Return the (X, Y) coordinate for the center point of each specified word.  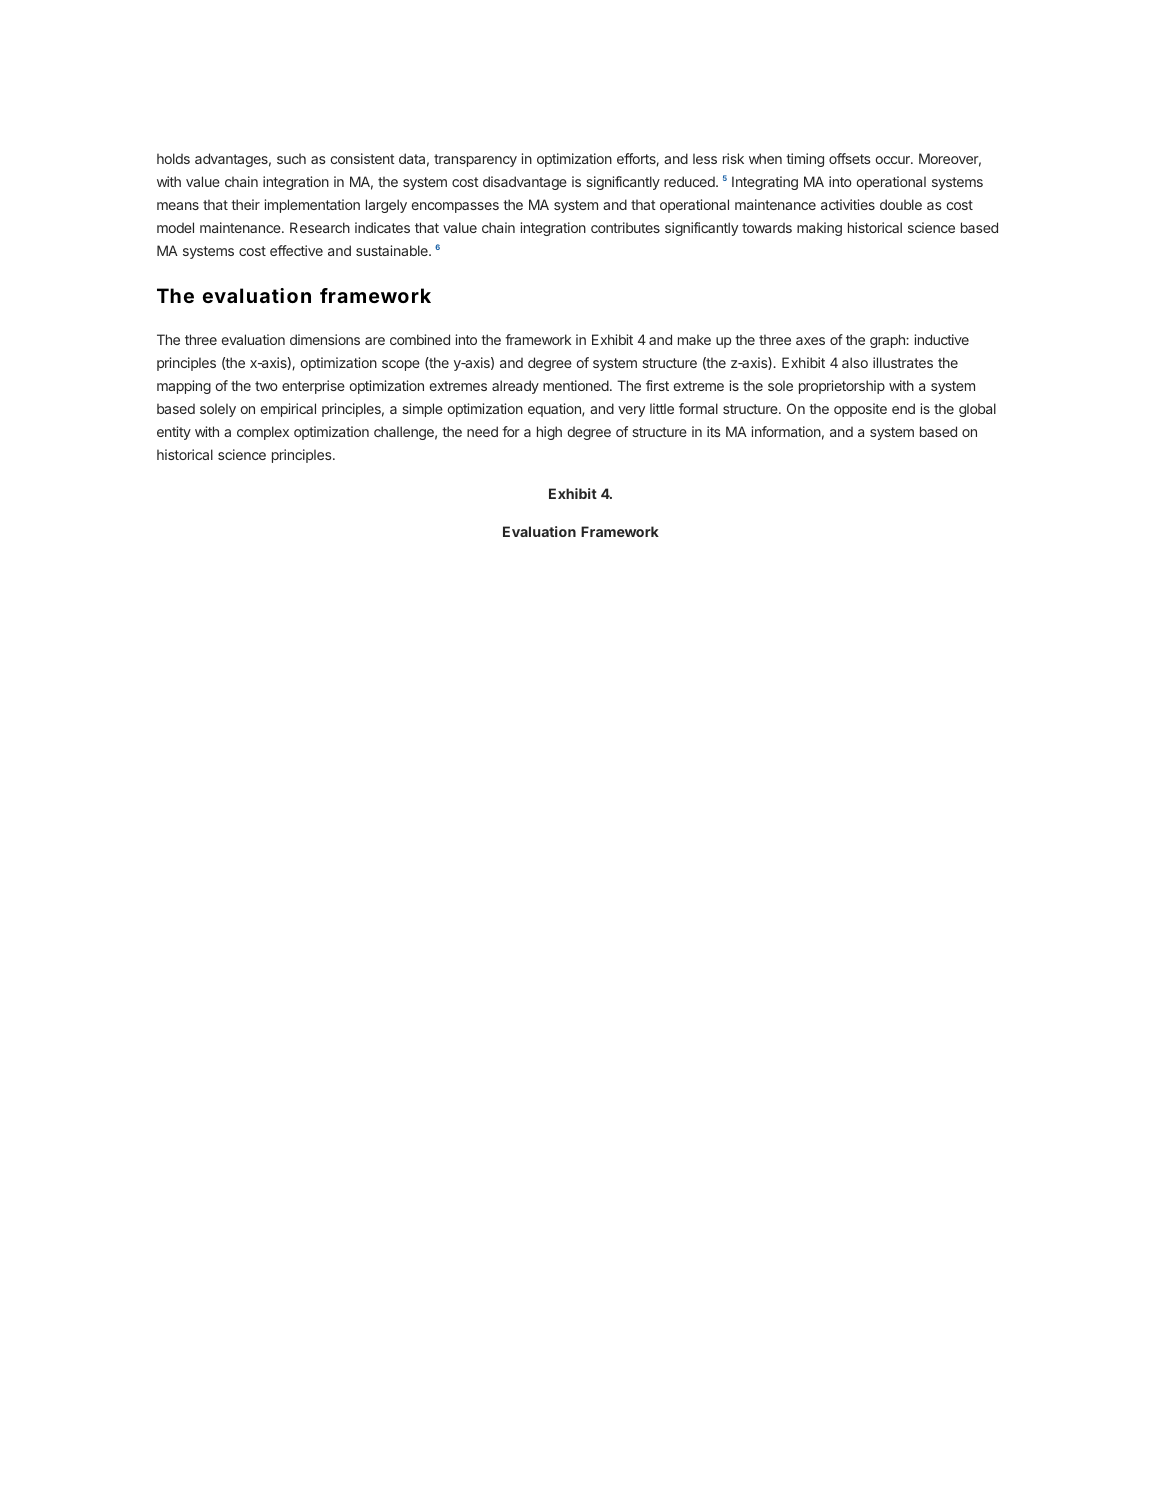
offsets (850, 158)
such (291, 158)
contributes (625, 227)
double (901, 204)
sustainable (393, 250)
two (266, 386)
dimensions (325, 339)
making (819, 229)
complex (263, 433)
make (694, 339)
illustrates (903, 362)
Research (320, 227)
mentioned (577, 385)
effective (296, 250)
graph (888, 341)
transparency (475, 160)
